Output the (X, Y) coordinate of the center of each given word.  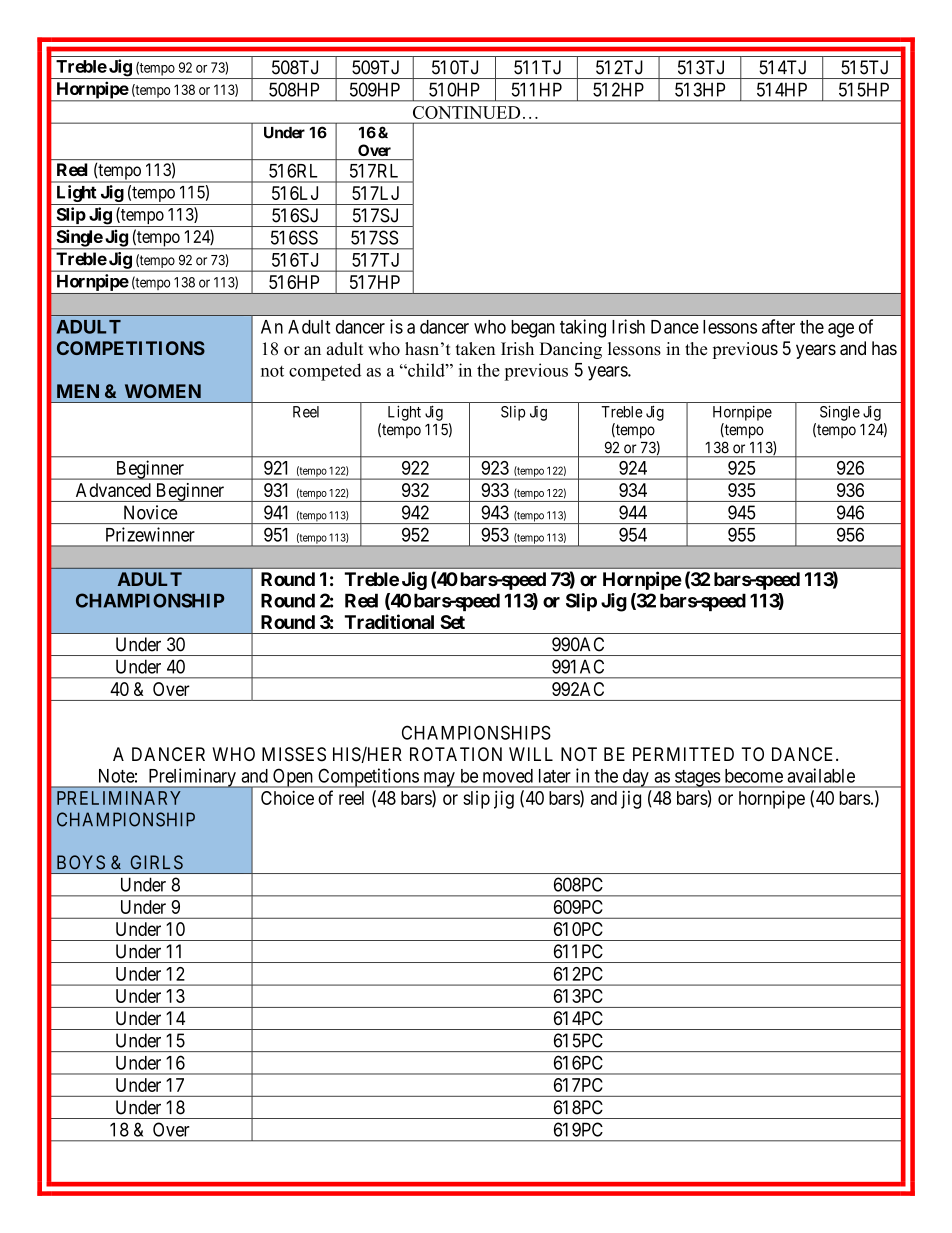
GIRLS (157, 862)
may (439, 780)
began (533, 329)
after (778, 326)
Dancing (571, 350)
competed (325, 372)
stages (697, 779)
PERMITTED (683, 754)
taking (583, 328)
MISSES (294, 754)
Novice (151, 512)
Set (452, 622)
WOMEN (163, 391)
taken (475, 349)
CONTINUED (466, 112)
